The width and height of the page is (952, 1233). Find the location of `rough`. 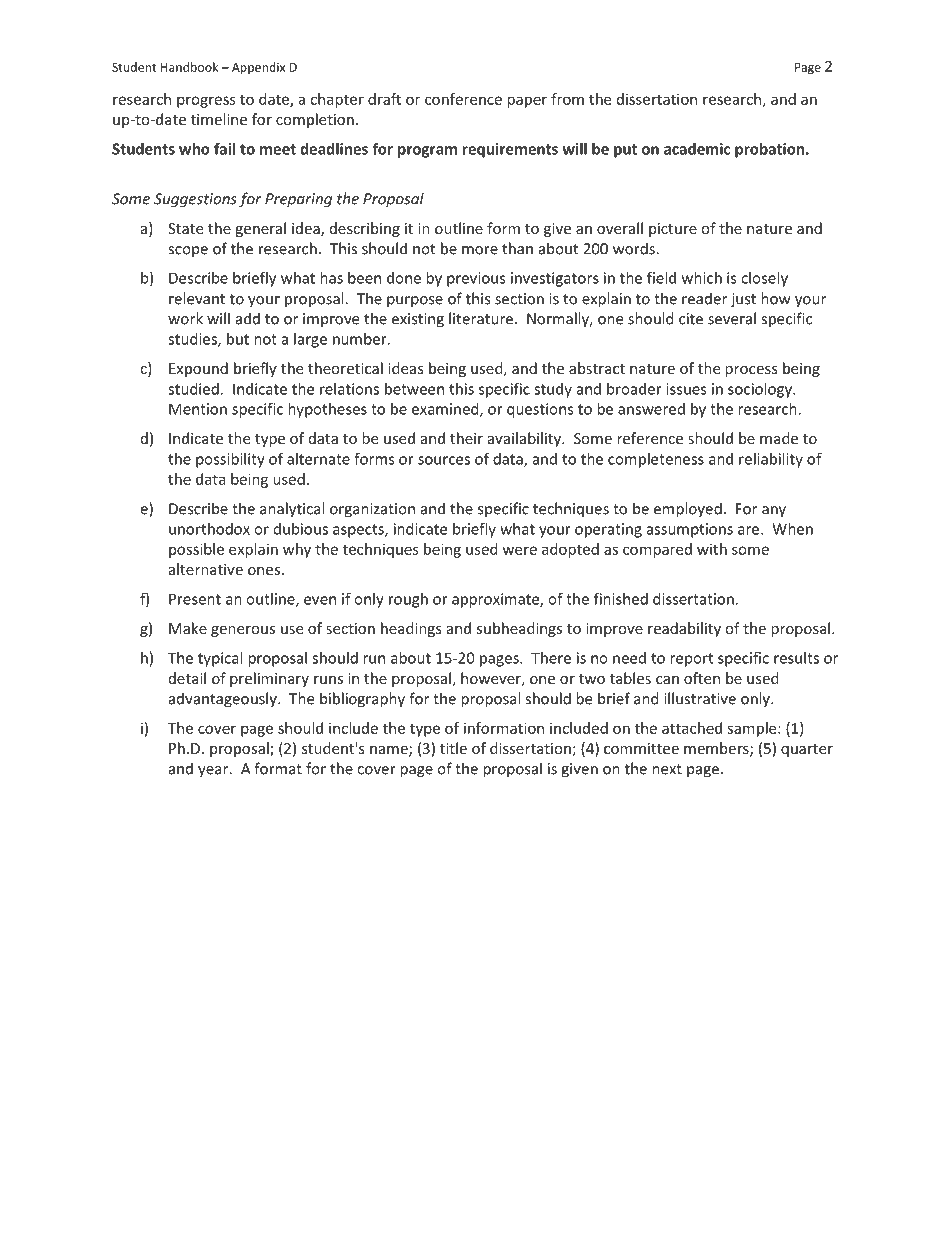

rough is located at coordinates (408, 600).
